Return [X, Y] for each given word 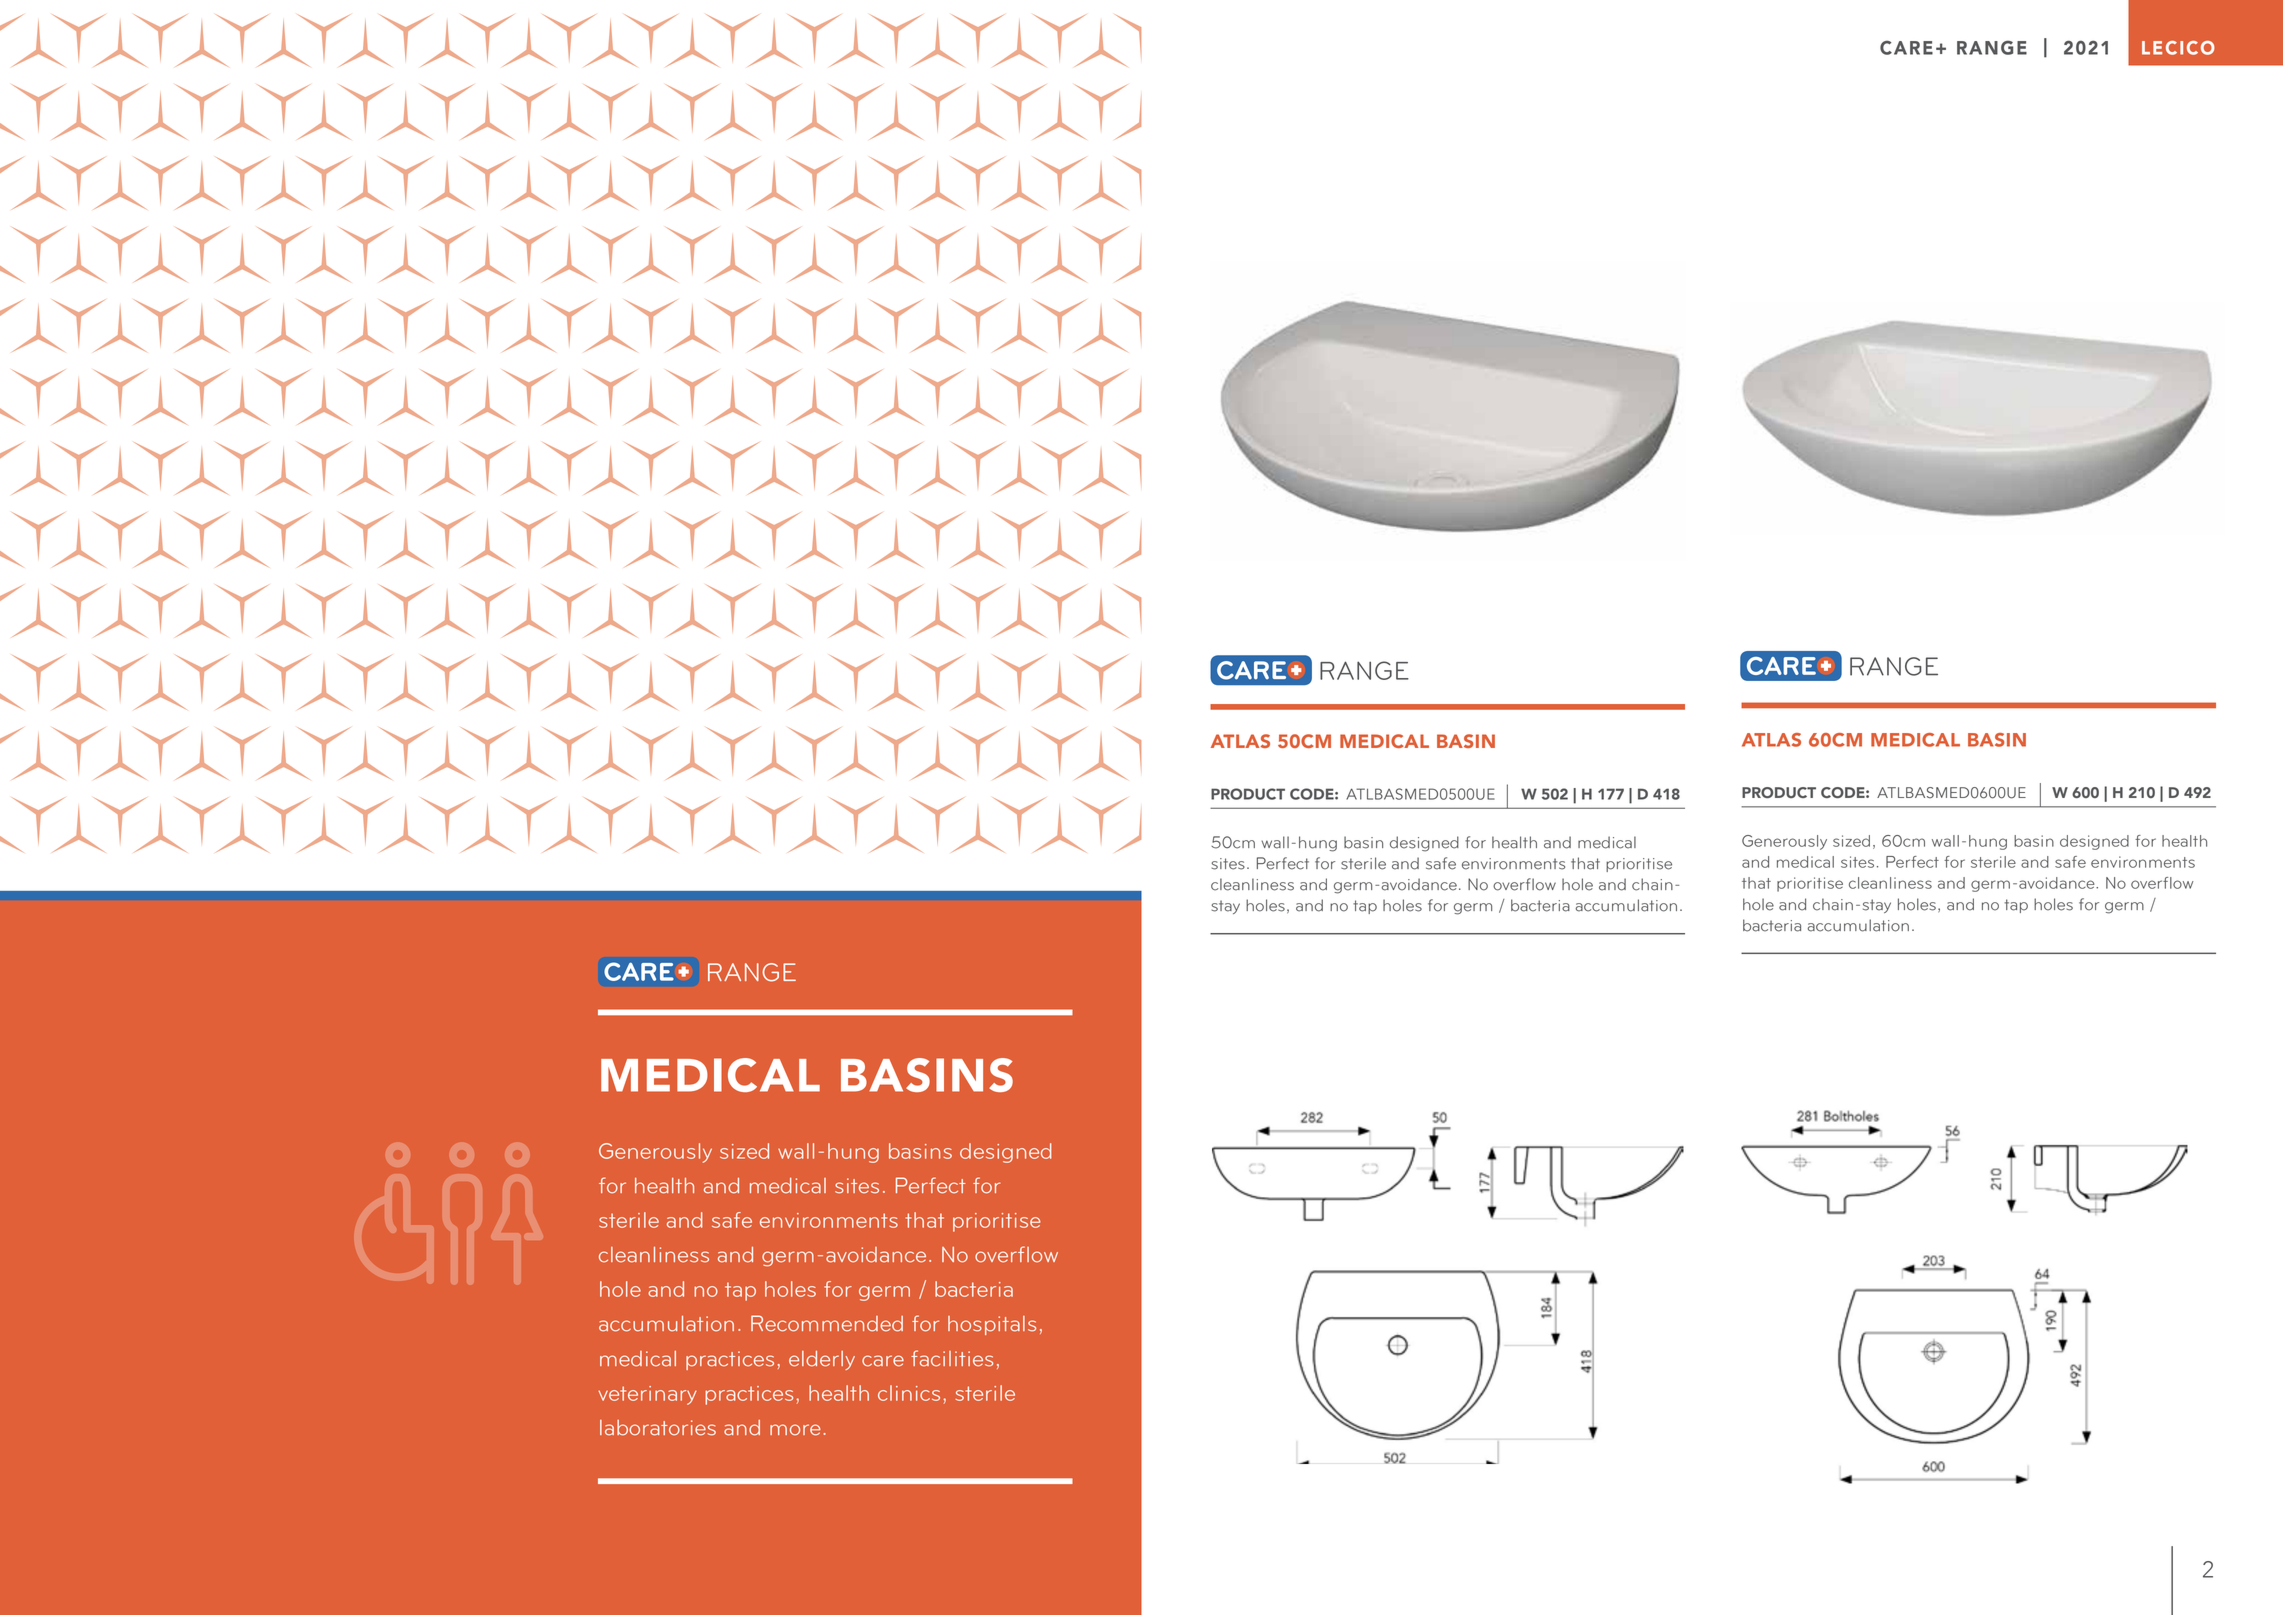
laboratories [658, 1428]
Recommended [827, 1323]
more [795, 1430]
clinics [909, 1393]
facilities [952, 1358]
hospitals [992, 1325]
